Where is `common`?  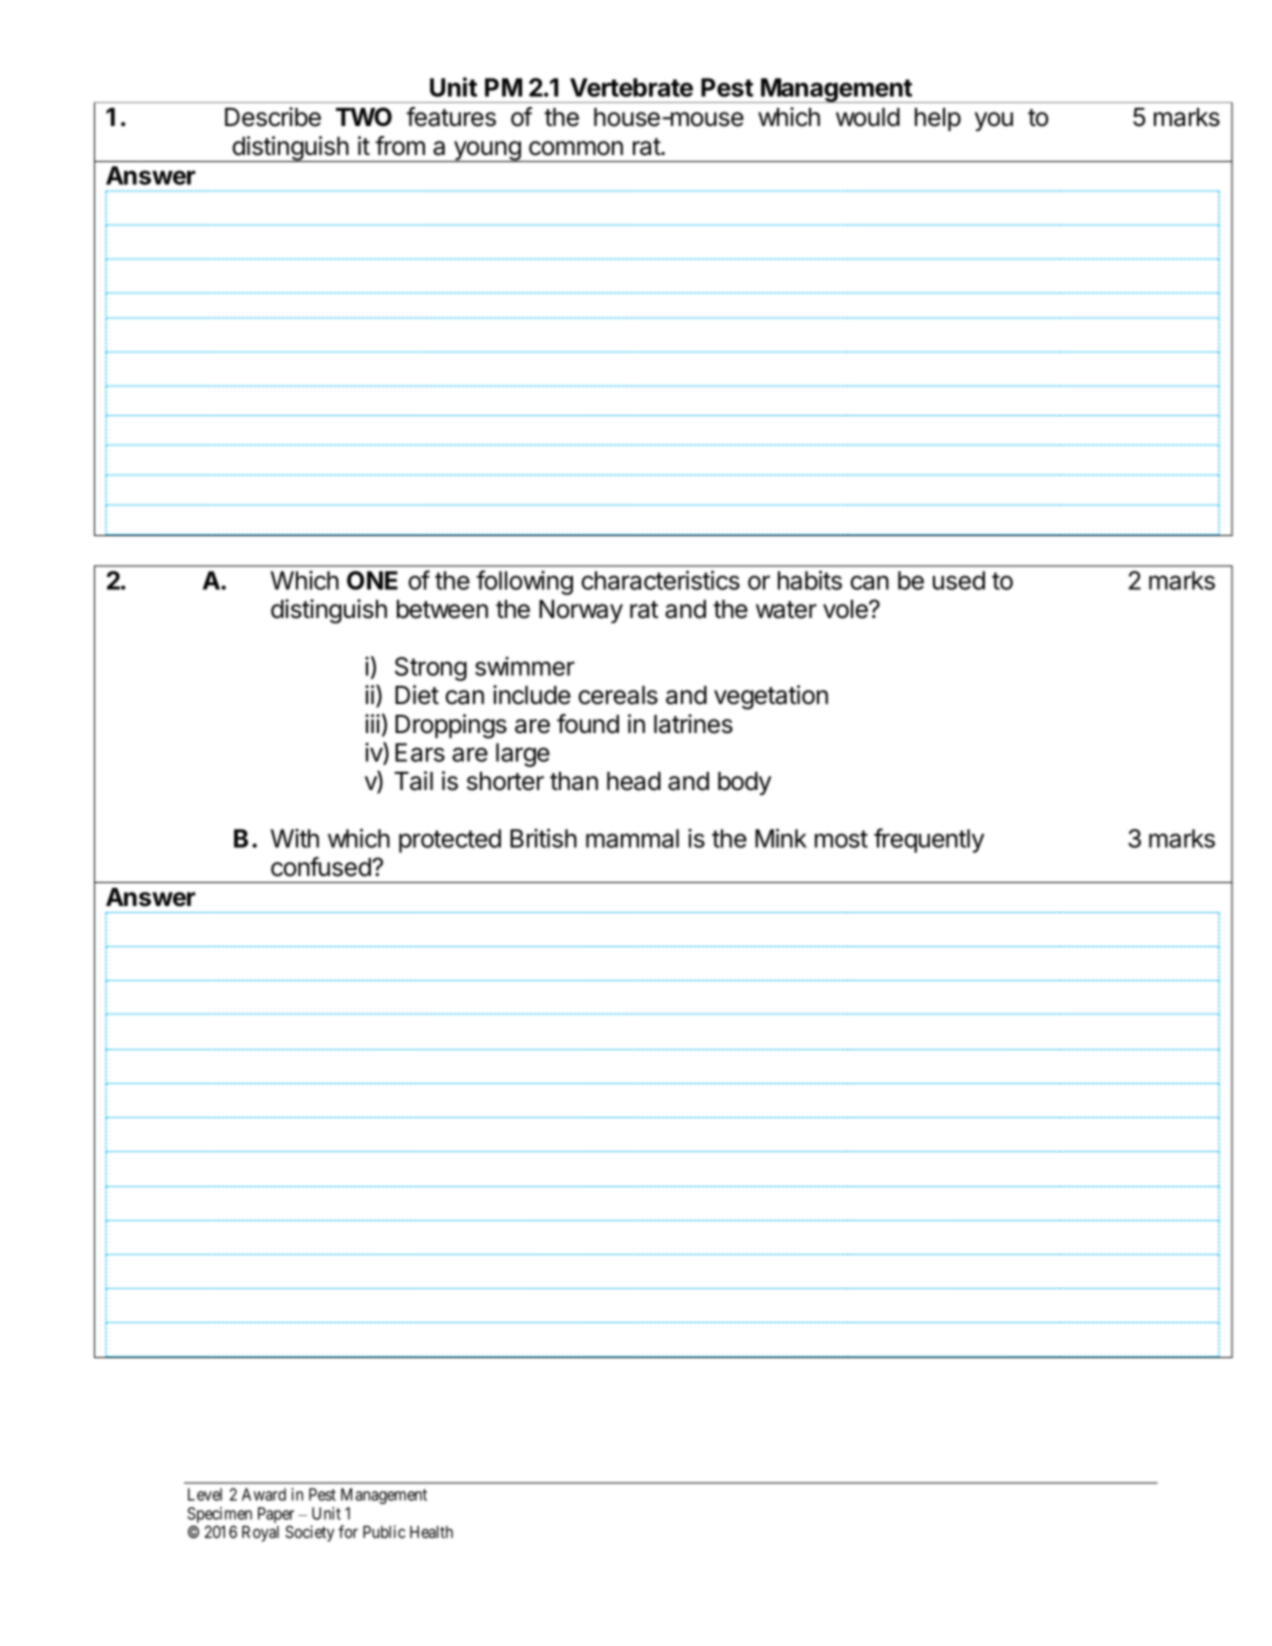
common is located at coordinates (576, 148).
